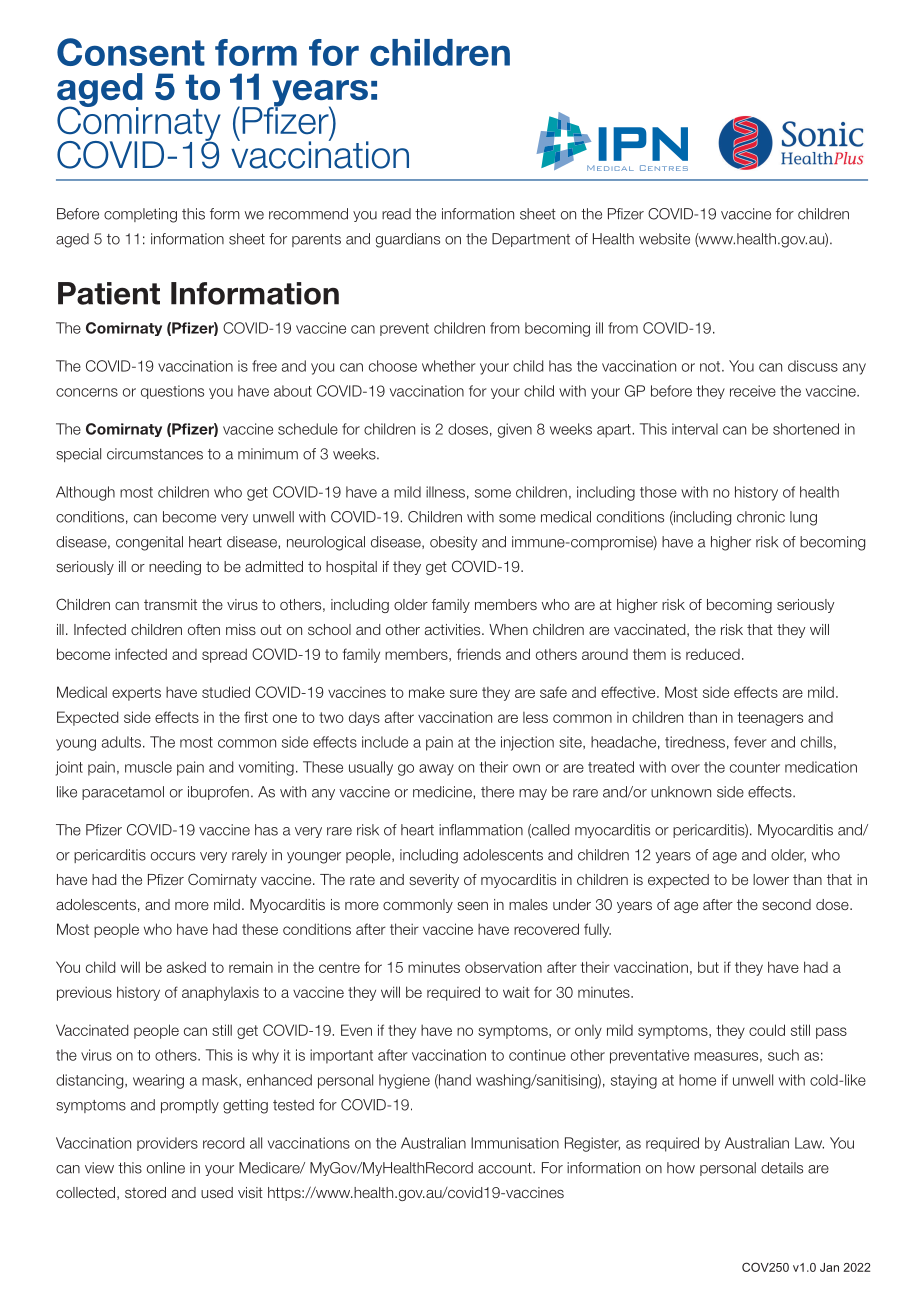 The width and height of the document is (924, 1308). I want to click on stored, so click(145, 1192).
